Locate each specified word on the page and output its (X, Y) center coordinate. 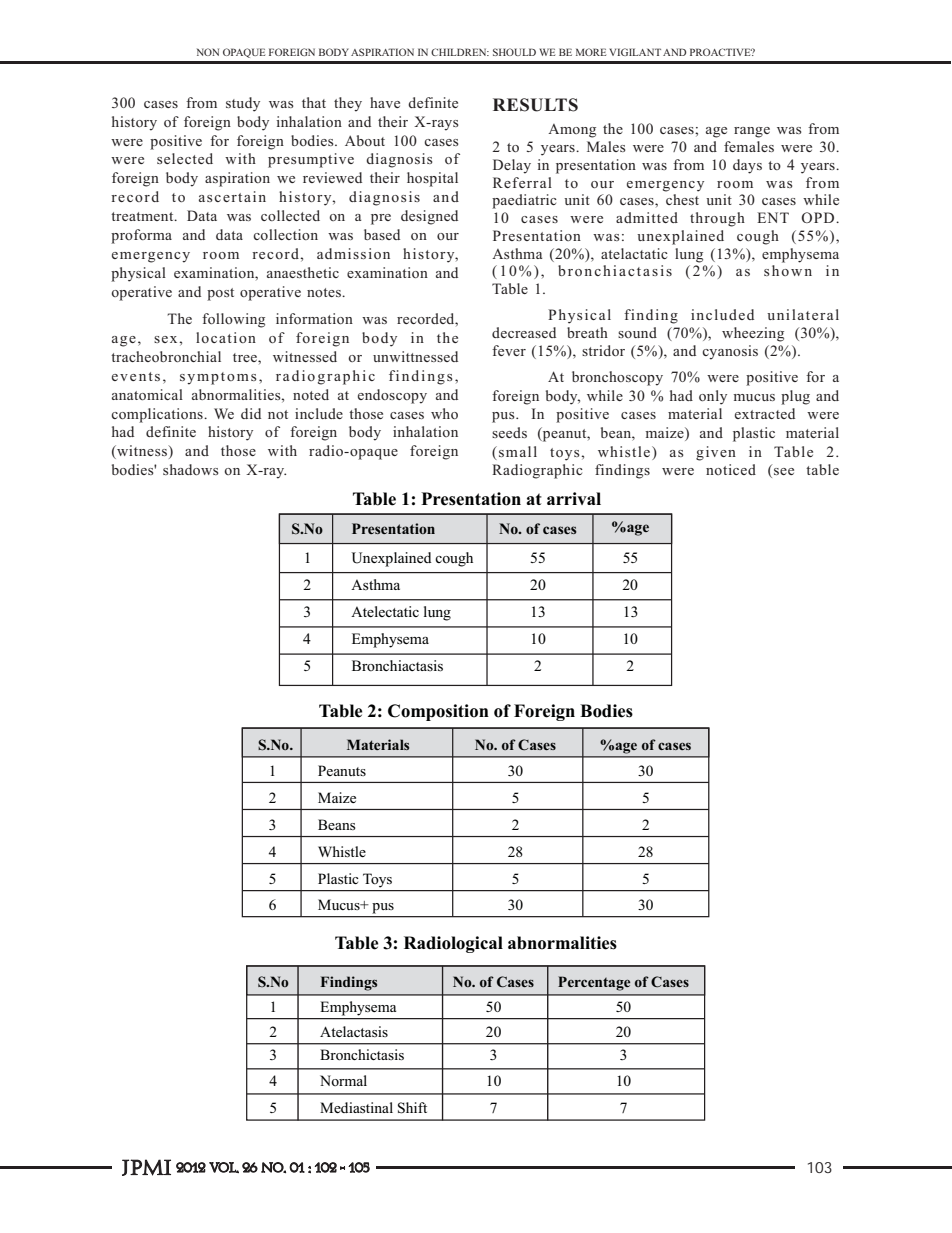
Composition (438, 712)
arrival (574, 498)
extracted (765, 413)
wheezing (753, 334)
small (518, 451)
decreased (524, 332)
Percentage (594, 983)
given (716, 453)
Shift (412, 1108)
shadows (191, 469)
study (243, 104)
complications (158, 415)
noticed (731, 469)
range (752, 132)
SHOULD (514, 52)
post (220, 294)
